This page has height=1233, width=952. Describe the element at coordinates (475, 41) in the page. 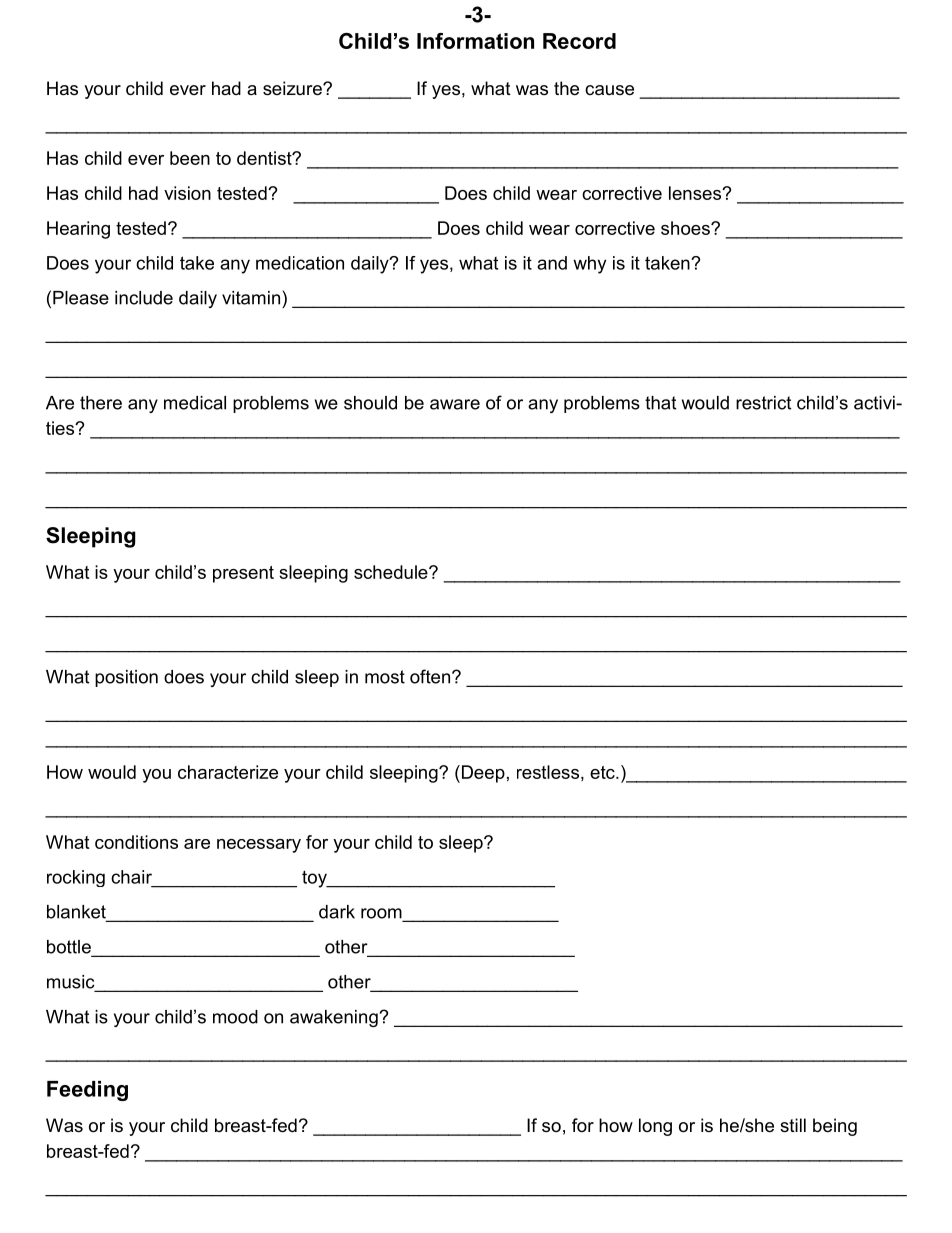

I see `Information` at that location.
